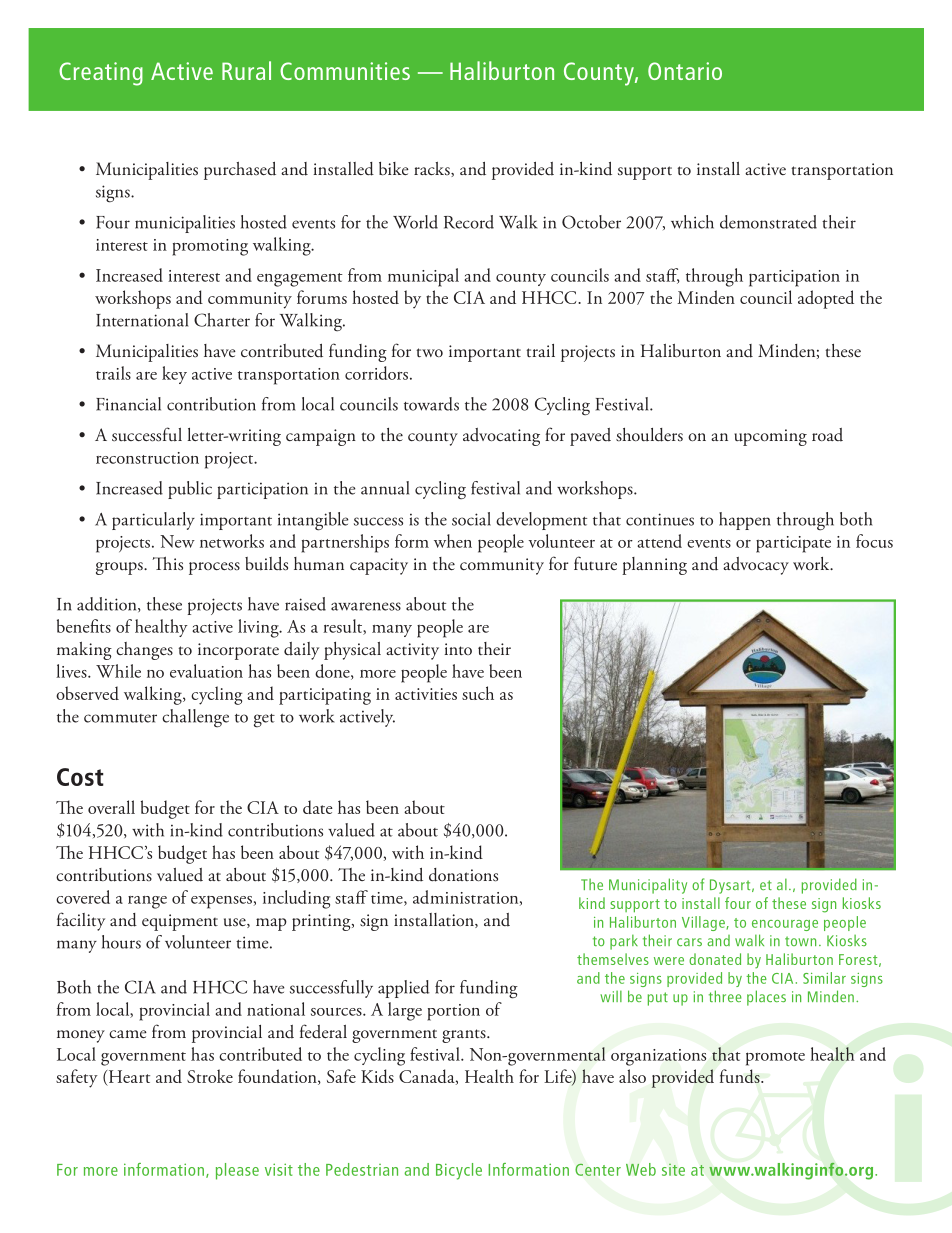 The width and height of the screenshot is (952, 1233). I want to click on Pedestrian, so click(362, 1169).
